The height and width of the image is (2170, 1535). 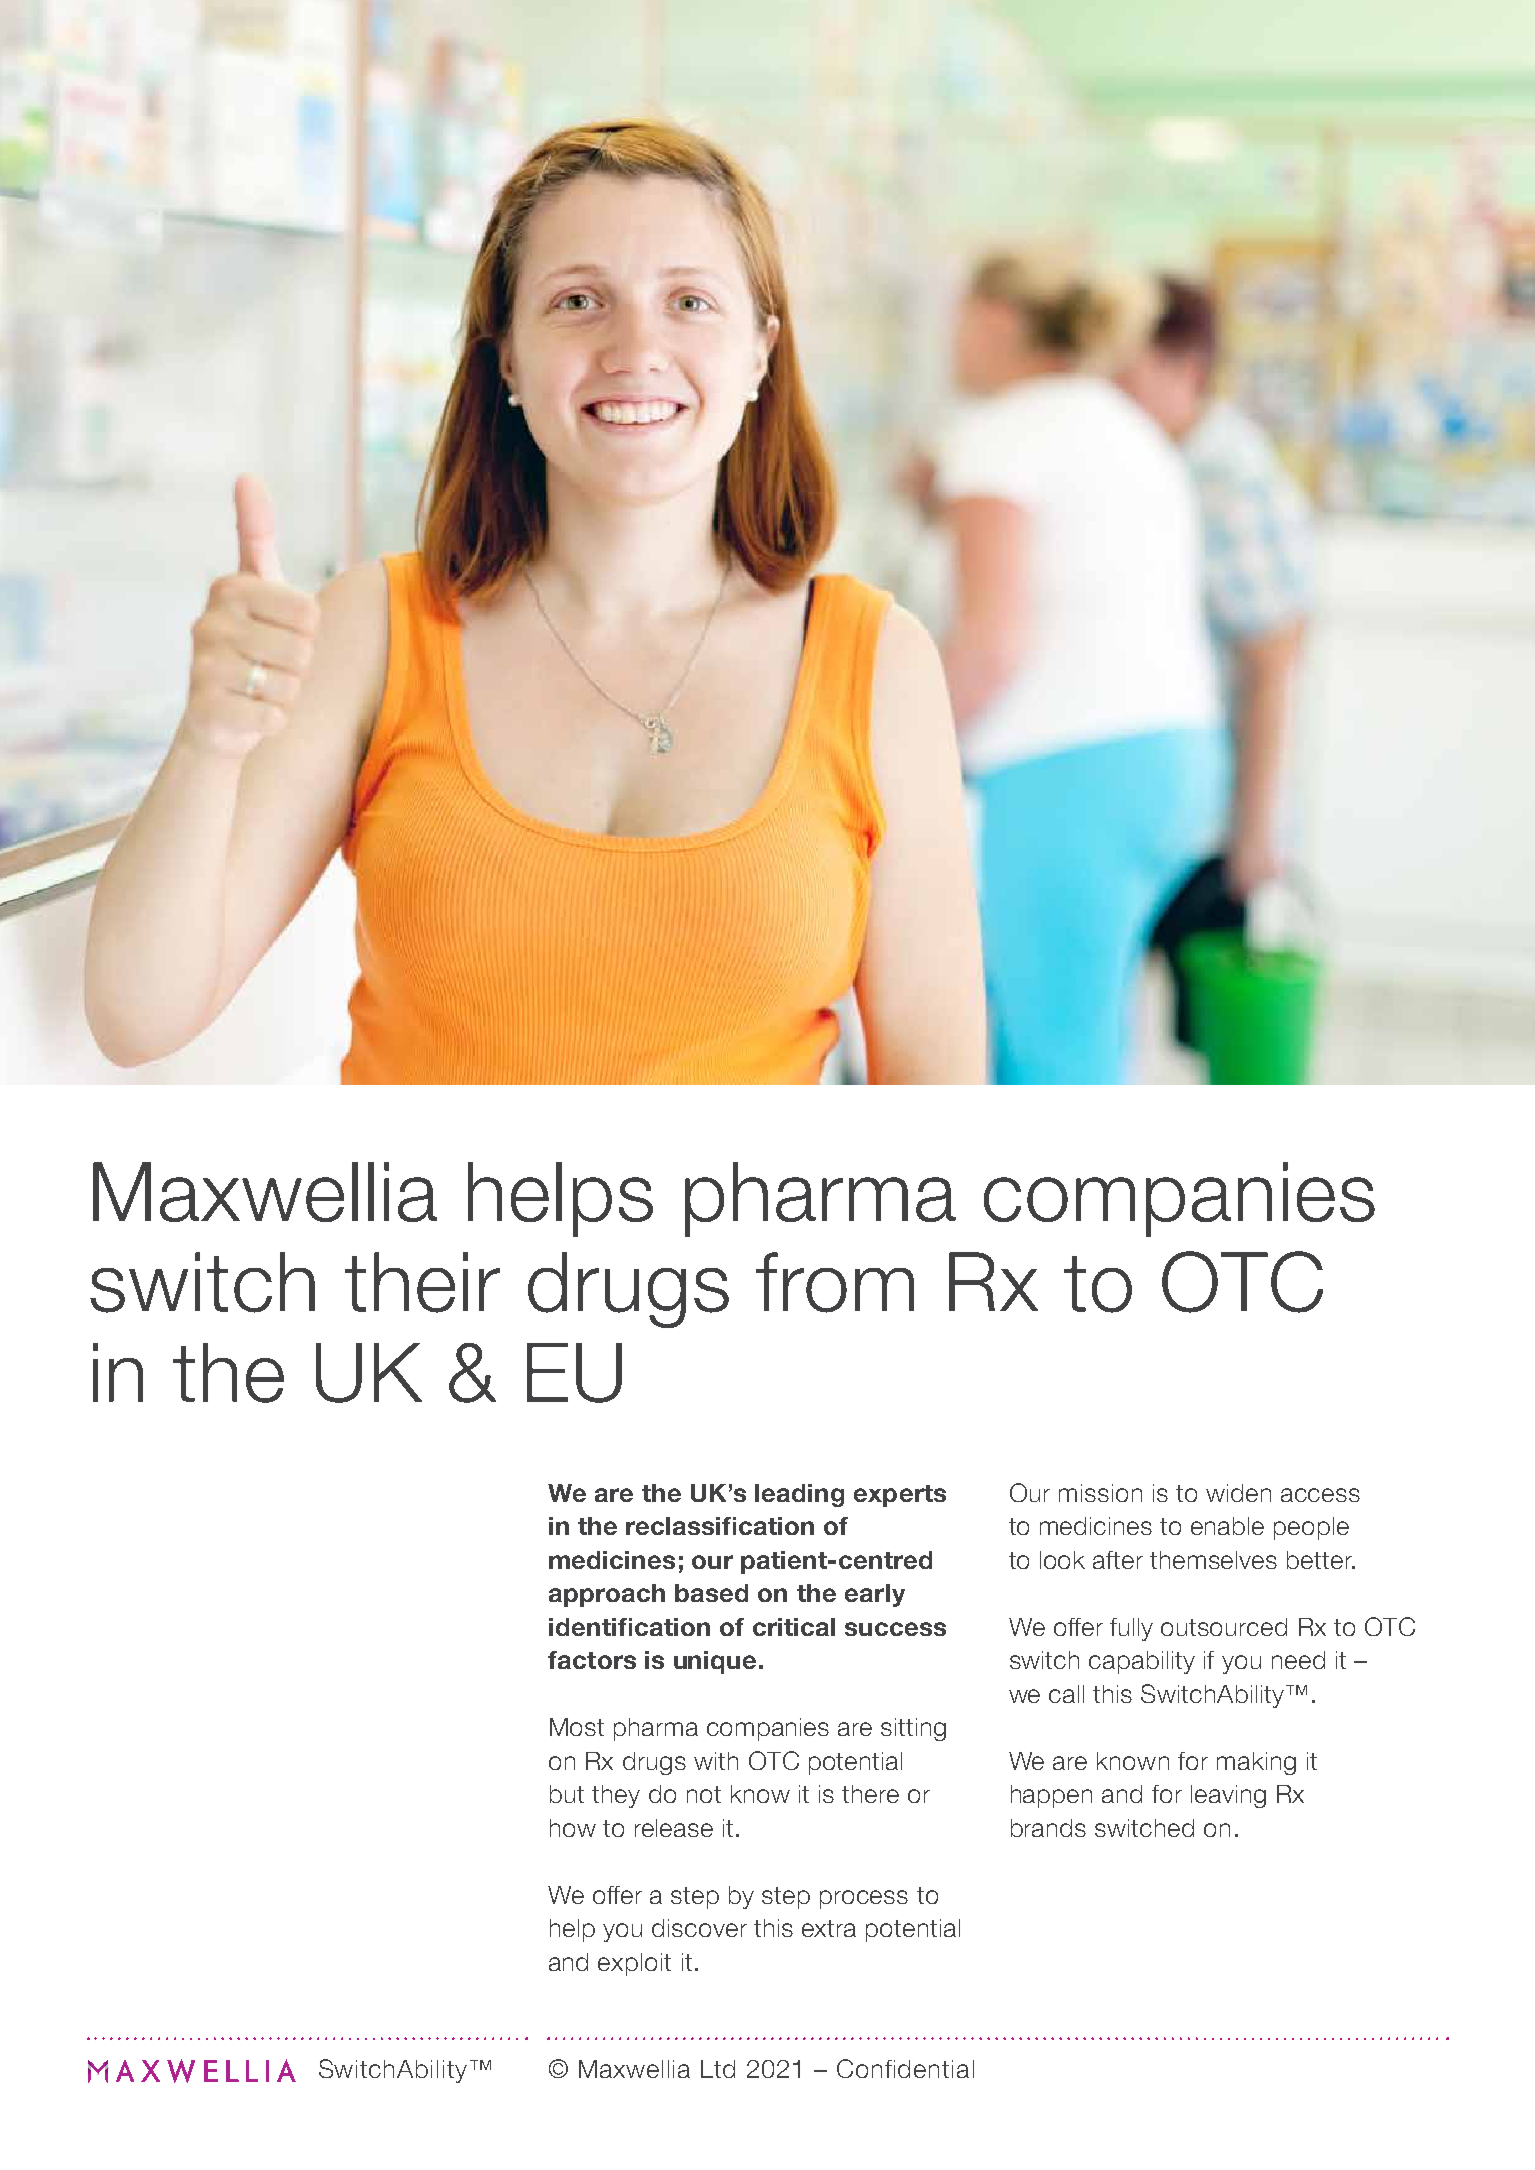 I want to click on their, so click(x=422, y=1282).
